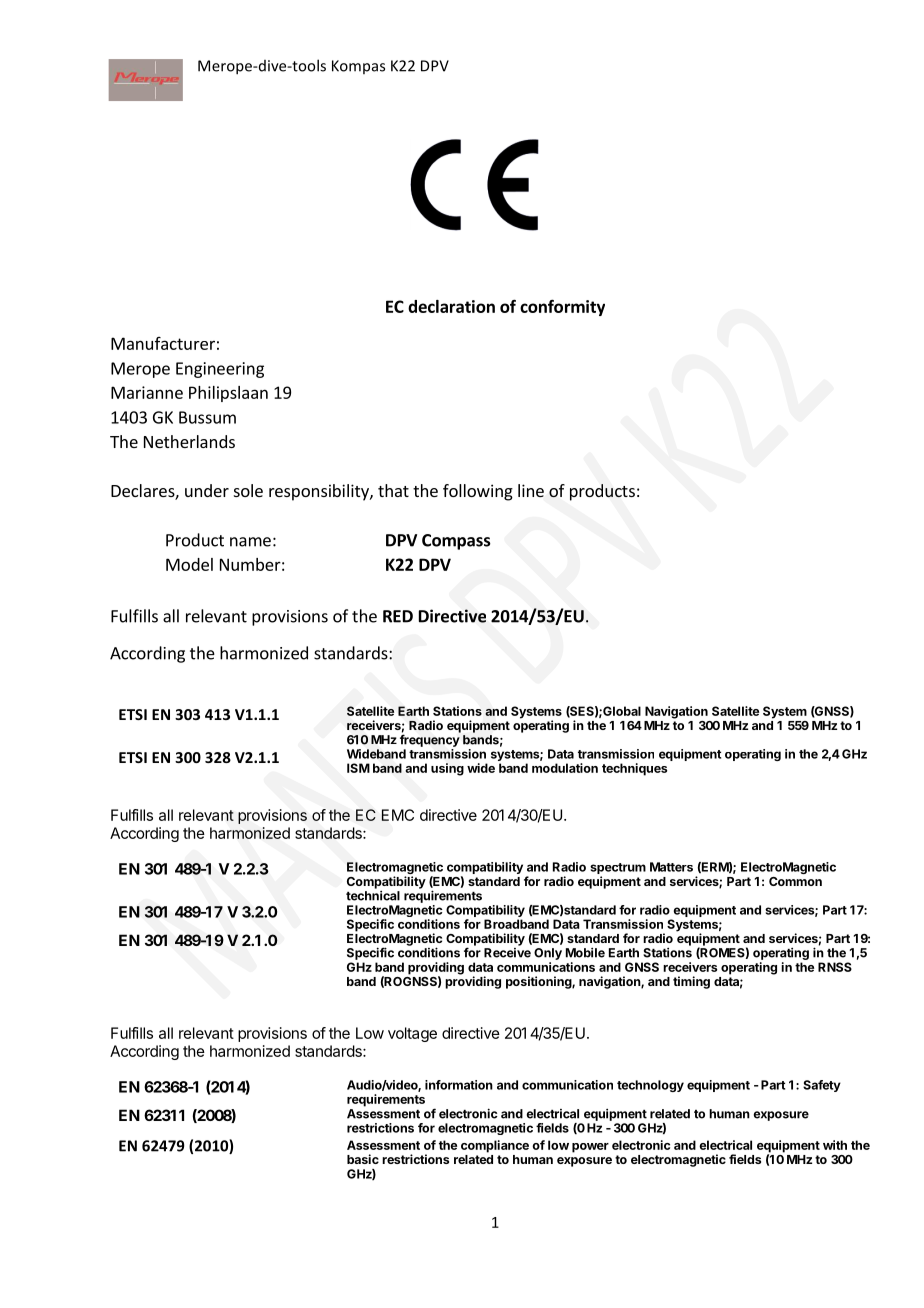 This document has height=1308, width=924. What do you see at coordinates (562, 307) in the document?
I see `conformity` at bounding box center [562, 307].
